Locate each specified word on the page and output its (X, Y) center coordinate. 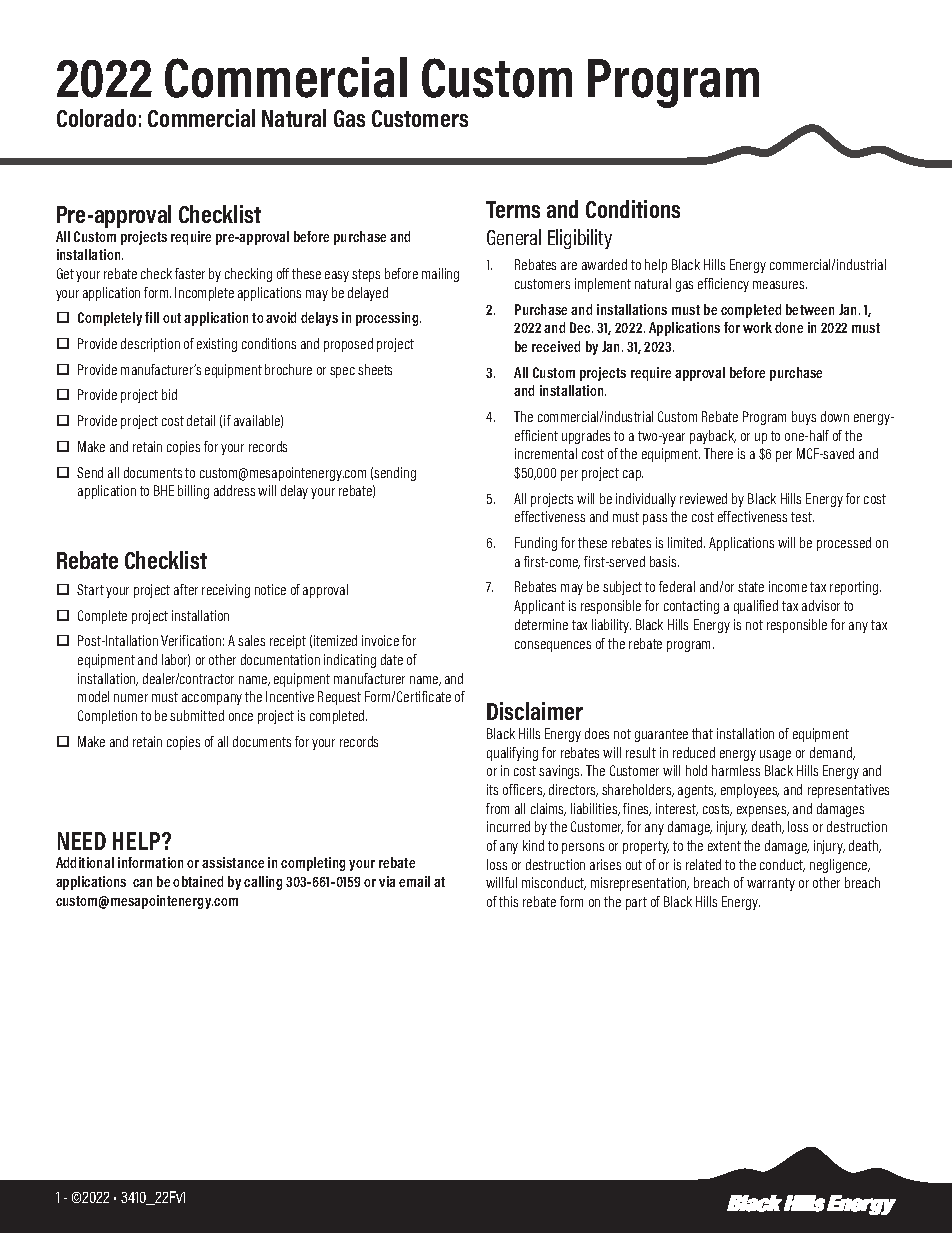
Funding (536, 544)
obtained (198, 881)
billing (193, 492)
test (802, 517)
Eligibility (580, 239)
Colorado (96, 118)
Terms (513, 209)
